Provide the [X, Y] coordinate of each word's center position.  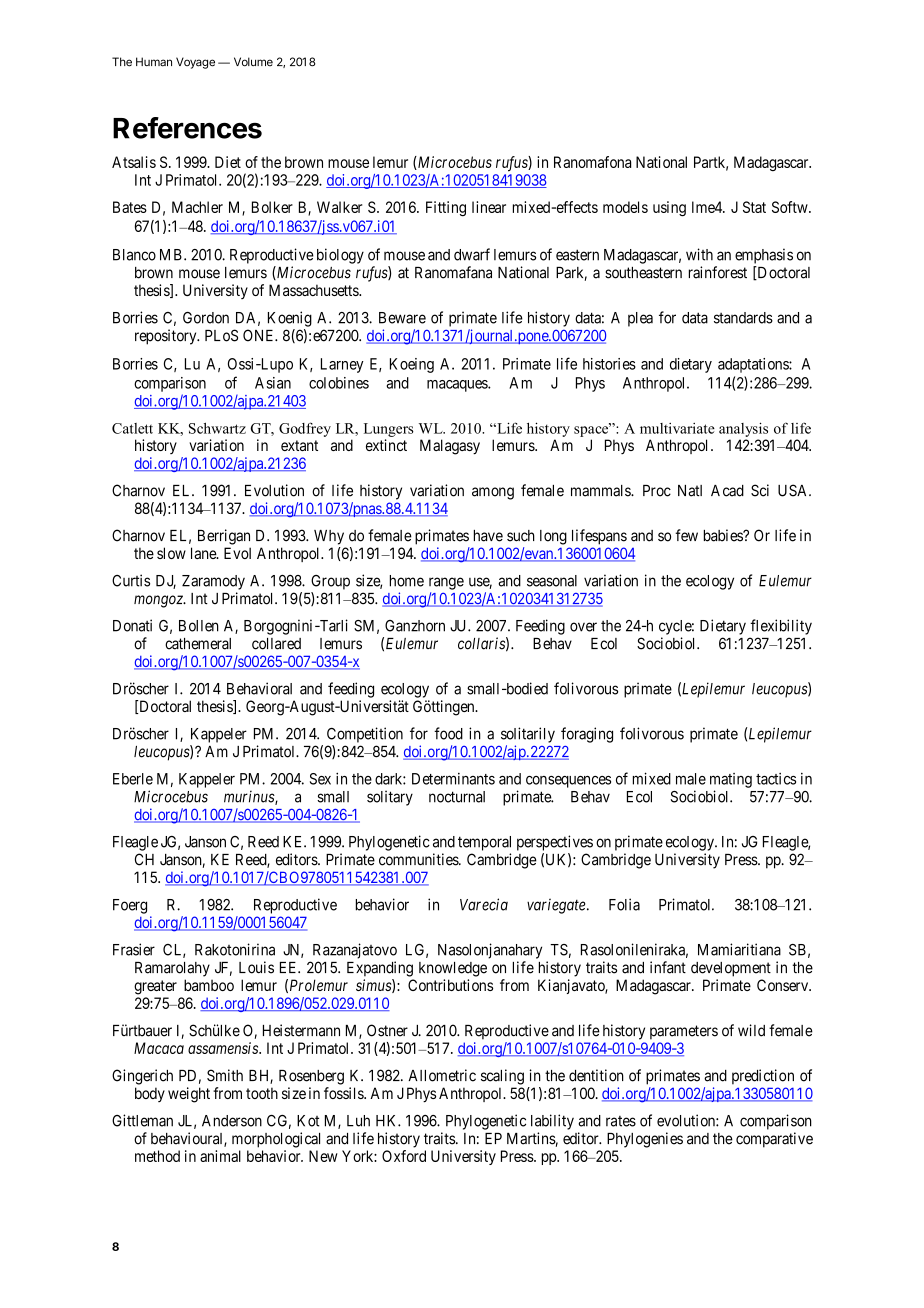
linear [489, 207]
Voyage [195, 63]
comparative [774, 1140]
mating [731, 780]
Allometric [442, 1075]
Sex [320, 779]
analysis [743, 429]
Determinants [453, 779]
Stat [754, 207]
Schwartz [217, 428]
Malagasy [450, 447]
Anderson [232, 1121]
